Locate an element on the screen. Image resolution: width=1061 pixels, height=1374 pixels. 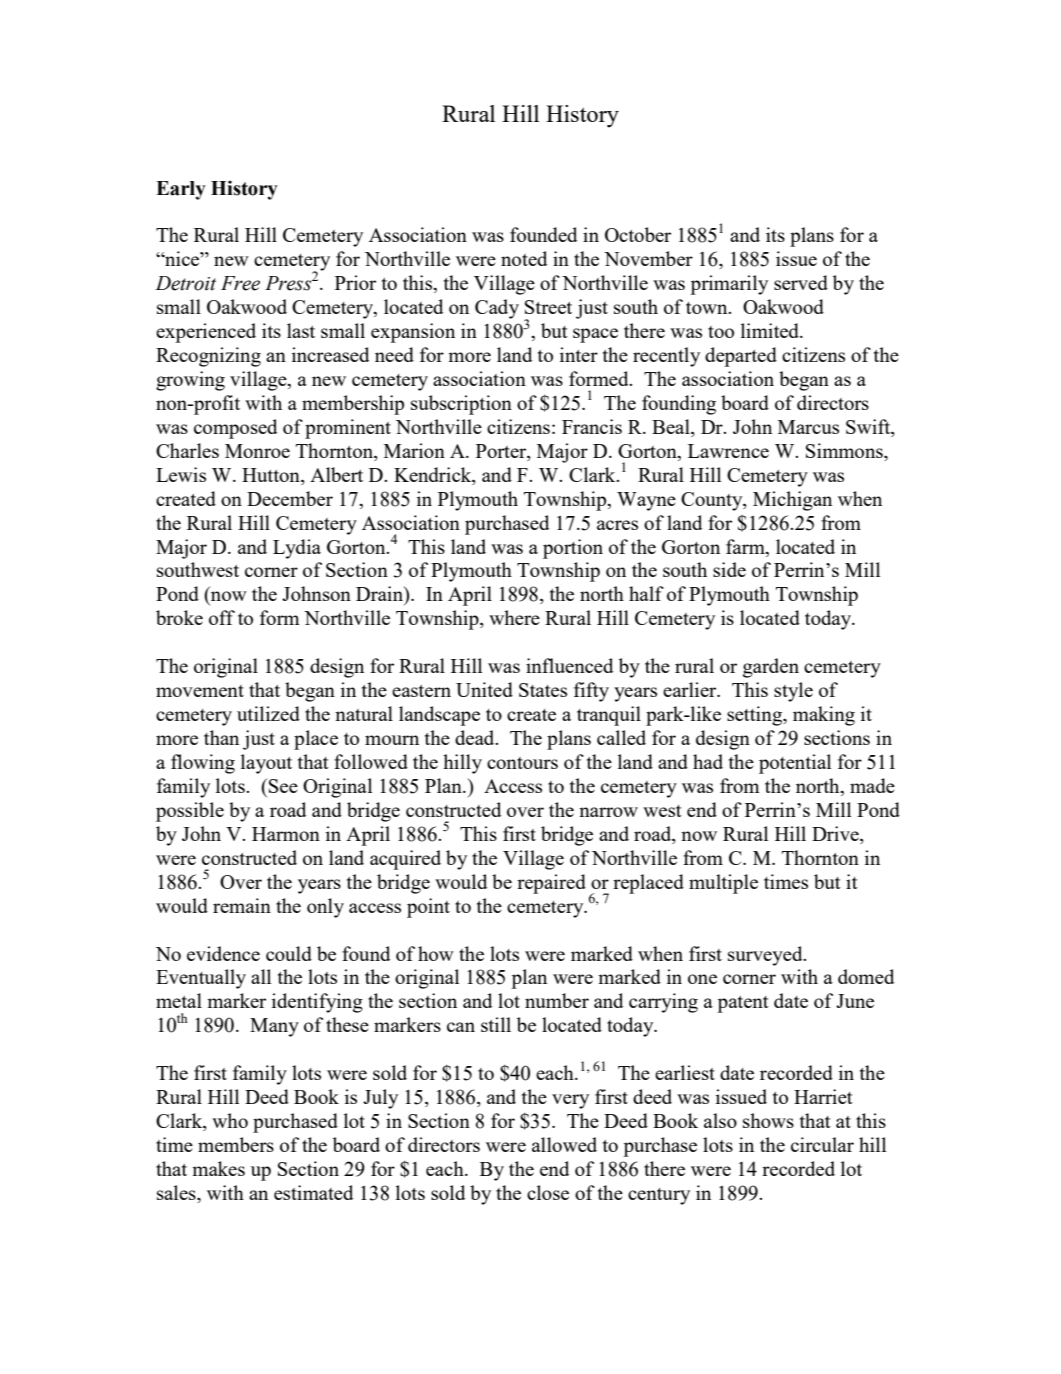
surveyed is located at coordinates (766, 956).
